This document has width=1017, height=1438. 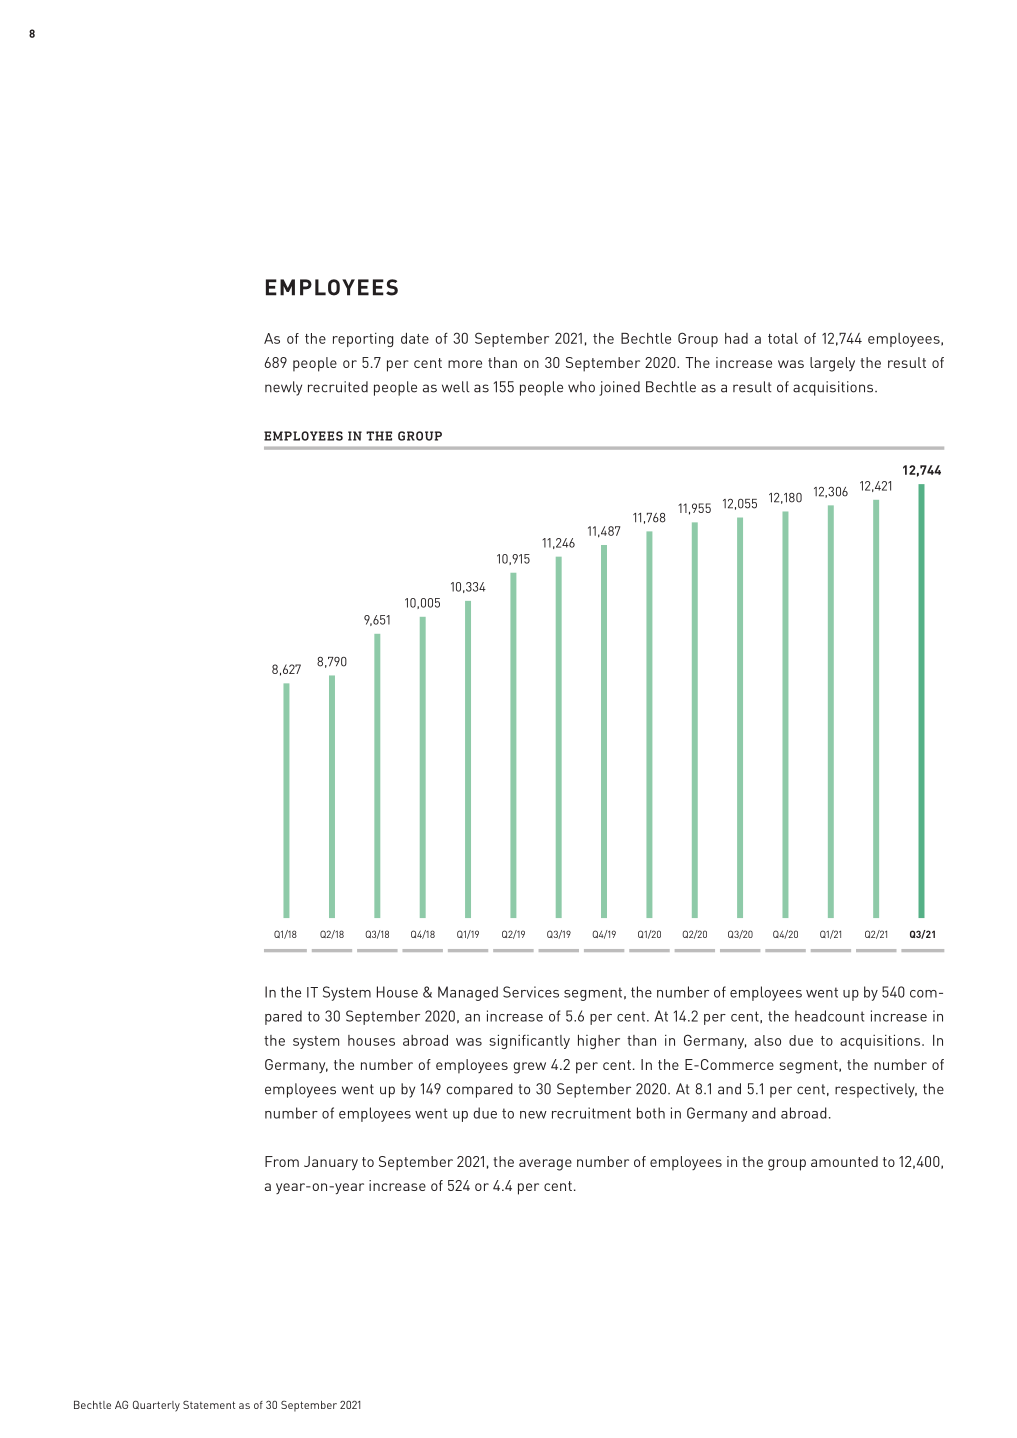 What do you see at coordinates (783, 338) in the document?
I see `total` at bounding box center [783, 338].
